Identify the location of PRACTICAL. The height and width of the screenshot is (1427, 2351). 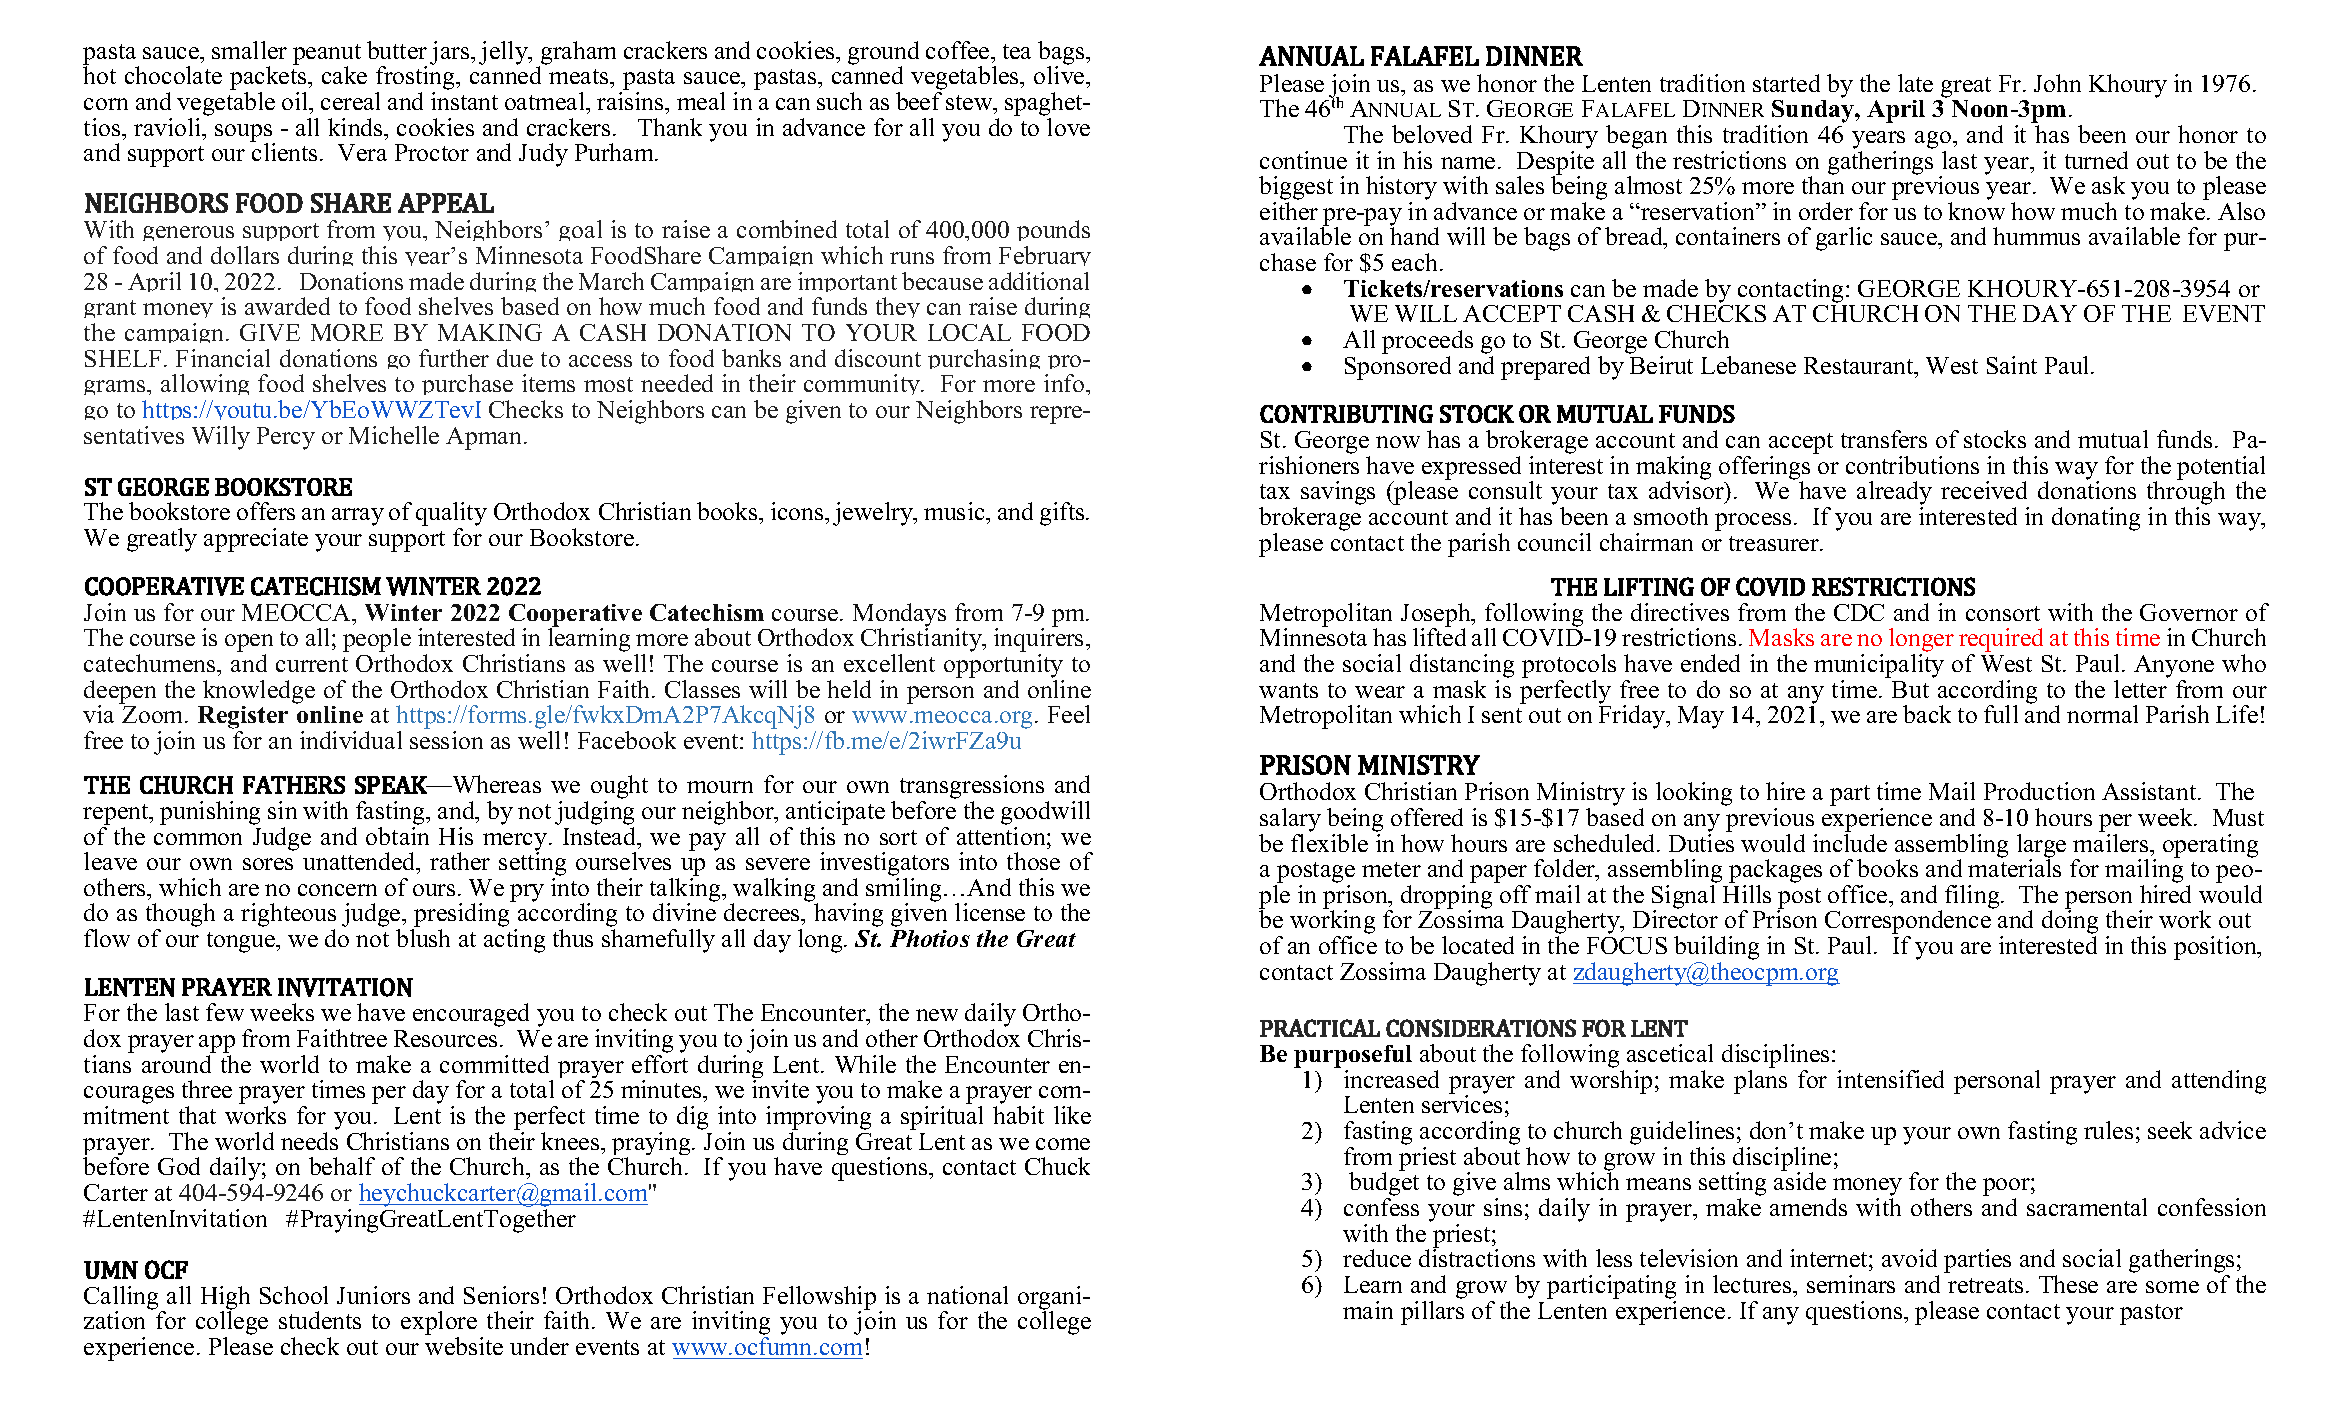
(1320, 1028).
